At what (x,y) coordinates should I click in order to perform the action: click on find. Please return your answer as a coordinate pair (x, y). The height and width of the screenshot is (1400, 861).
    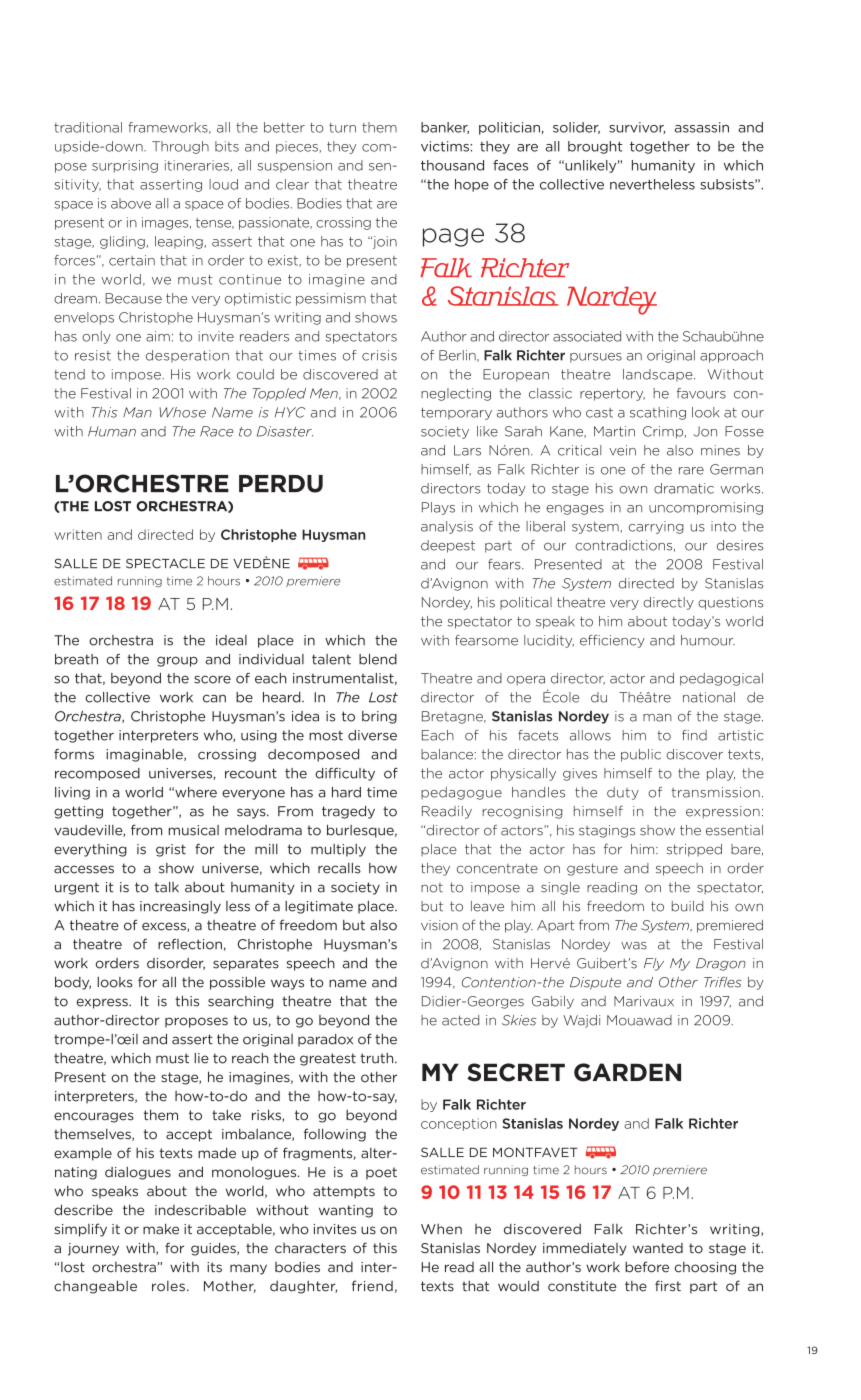
    Looking at the image, I should click on (694, 735).
